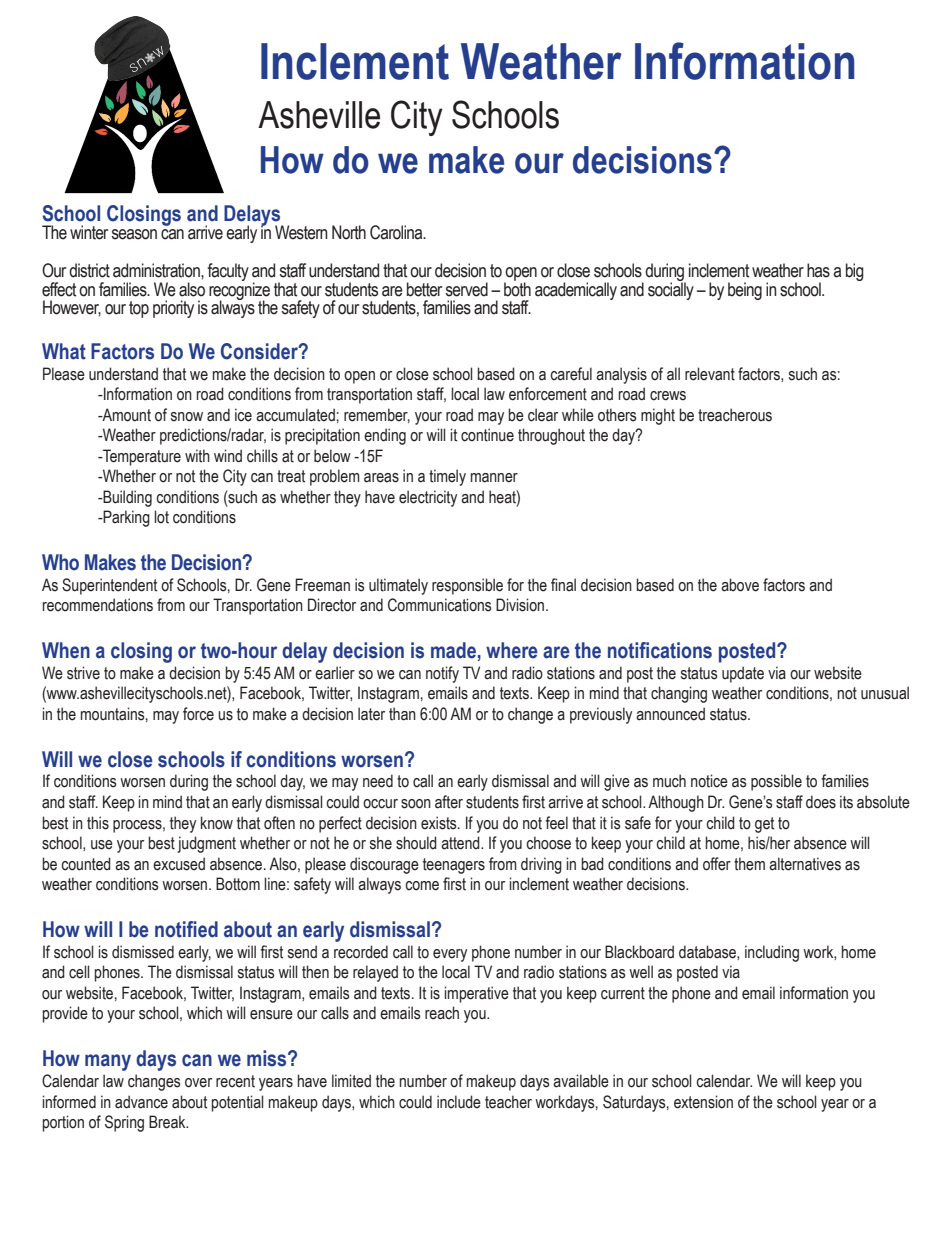 This document has height=1233, width=952. I want to click on strive, so click(83, 673).
